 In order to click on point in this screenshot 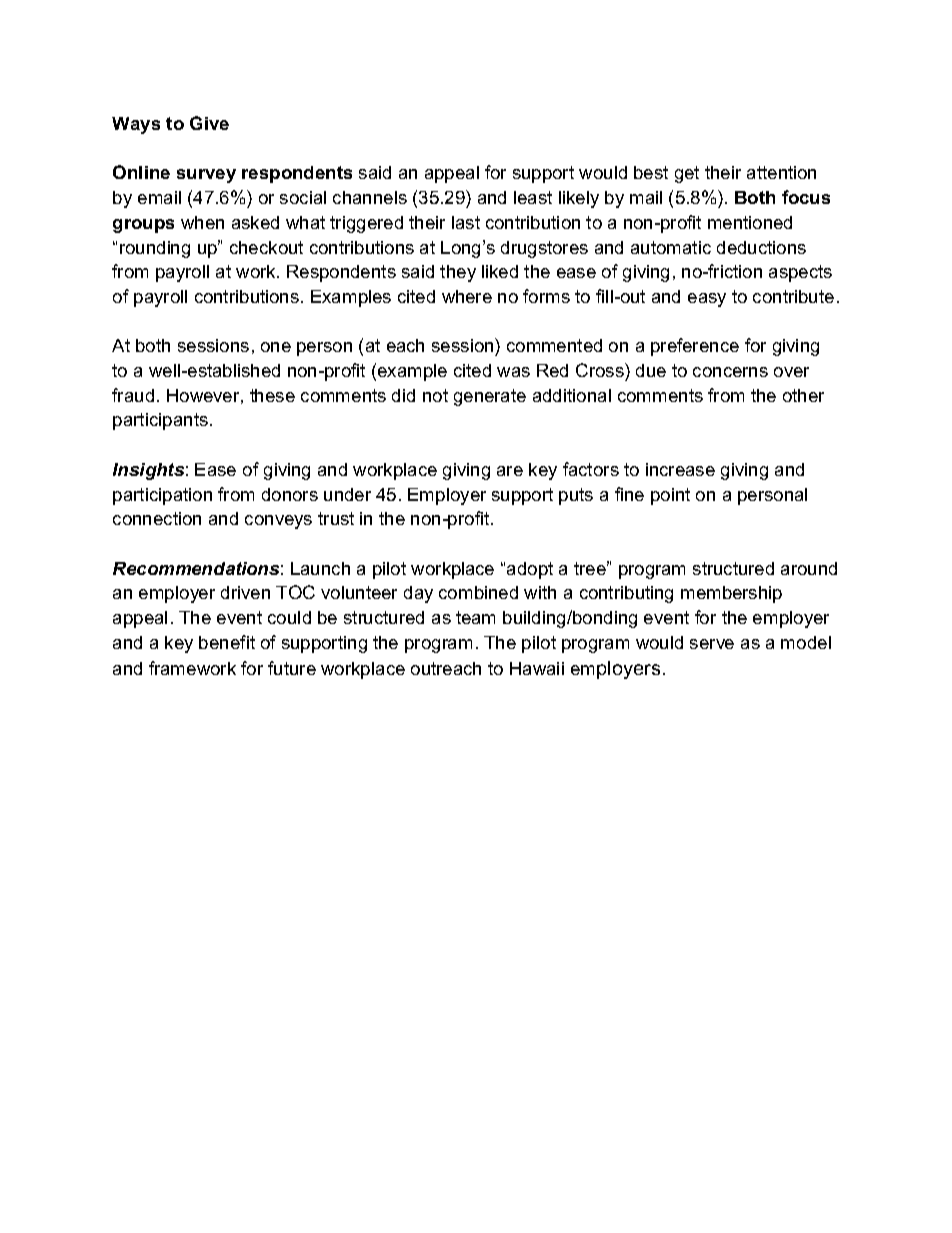, I will do `click(670, 496)`.
